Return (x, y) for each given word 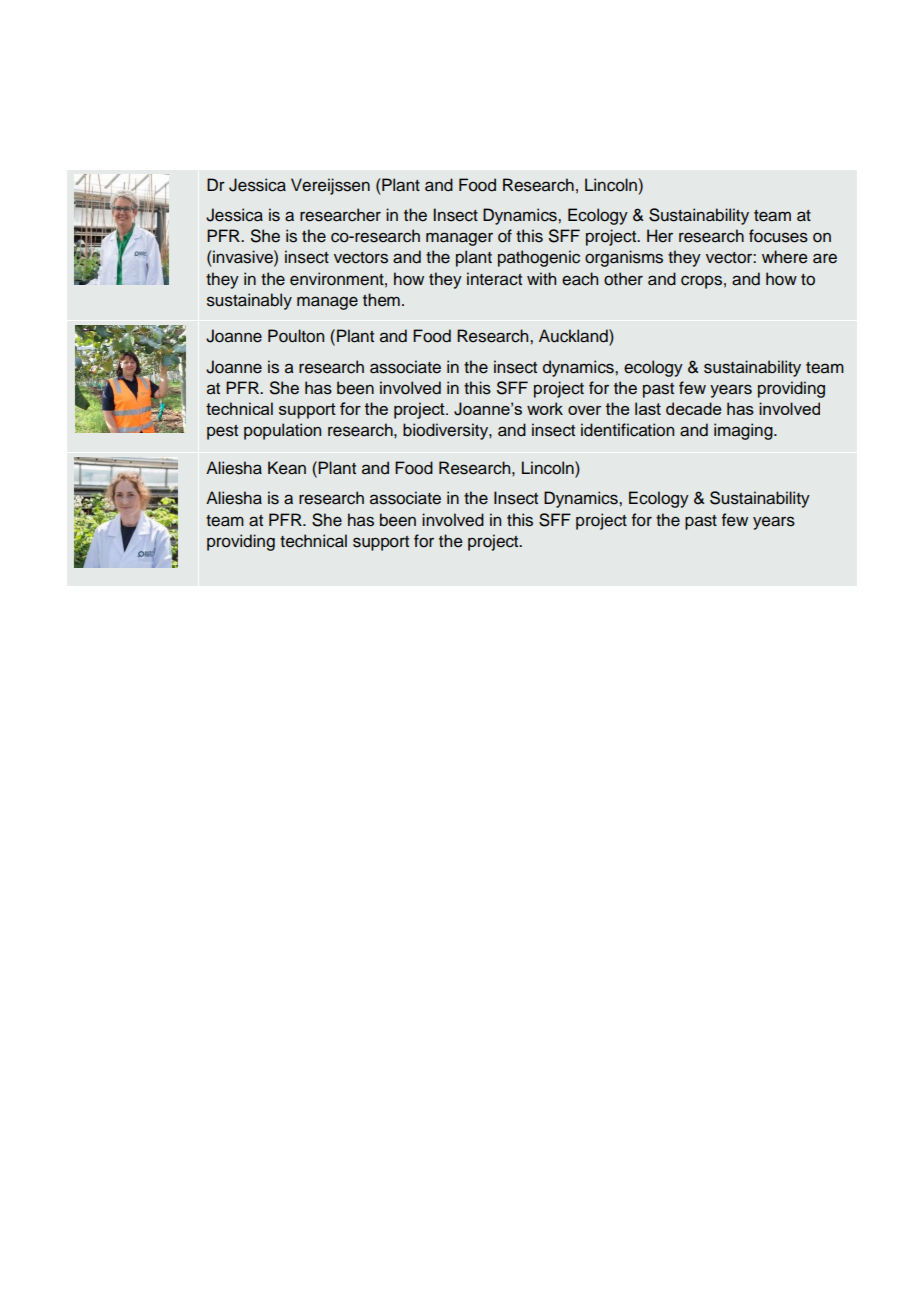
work (545, 408)
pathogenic (539, 258)
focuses (778, 236)
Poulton (296, 336)
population (282, 431)
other (623, 279)
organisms (624, 258)
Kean (287, 468)
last (648, 408)
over (584, 410)
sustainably (249, 301)
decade (693, 408)
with (541, 278)
